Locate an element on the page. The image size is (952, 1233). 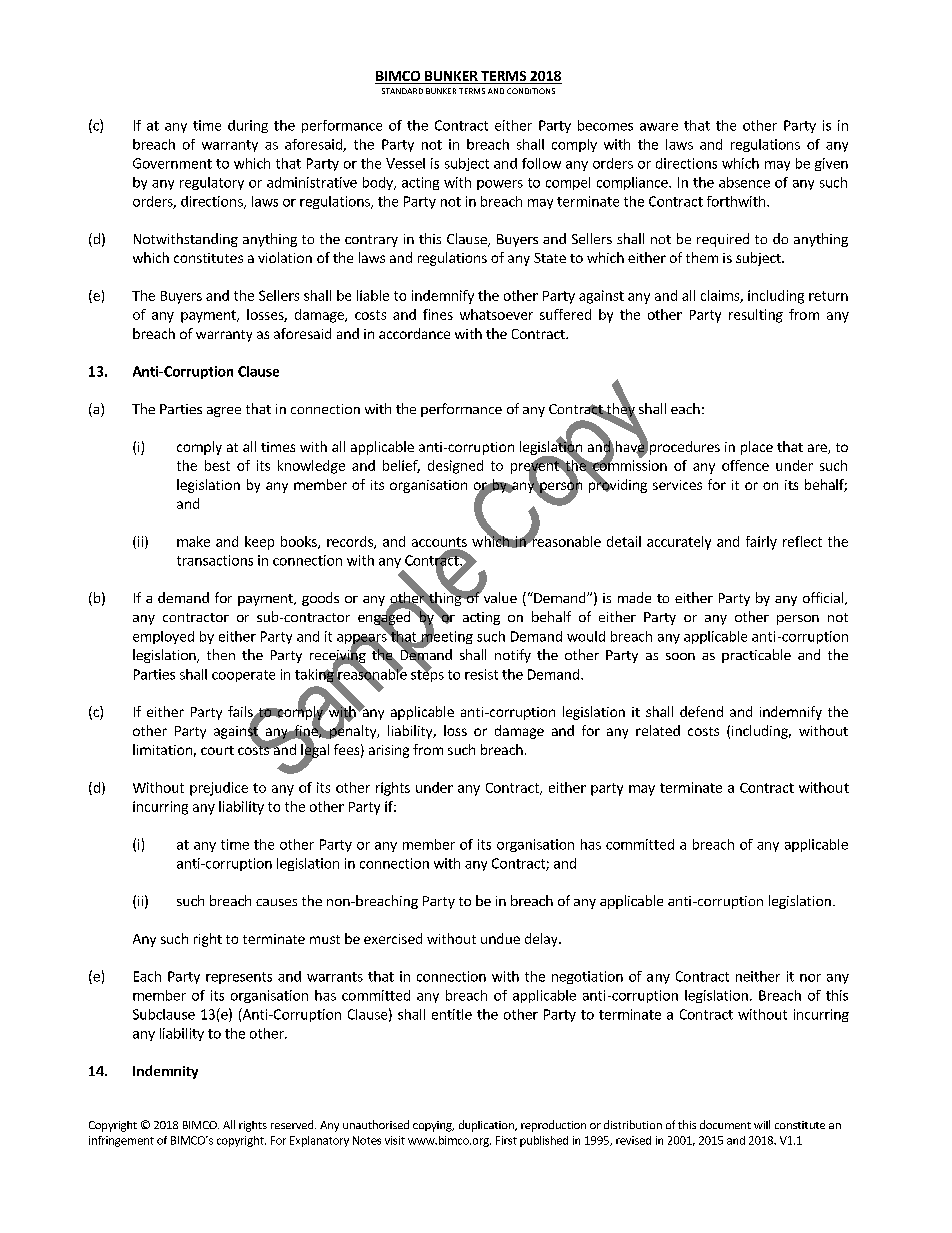
undue is located at coordinates (500, 938).
